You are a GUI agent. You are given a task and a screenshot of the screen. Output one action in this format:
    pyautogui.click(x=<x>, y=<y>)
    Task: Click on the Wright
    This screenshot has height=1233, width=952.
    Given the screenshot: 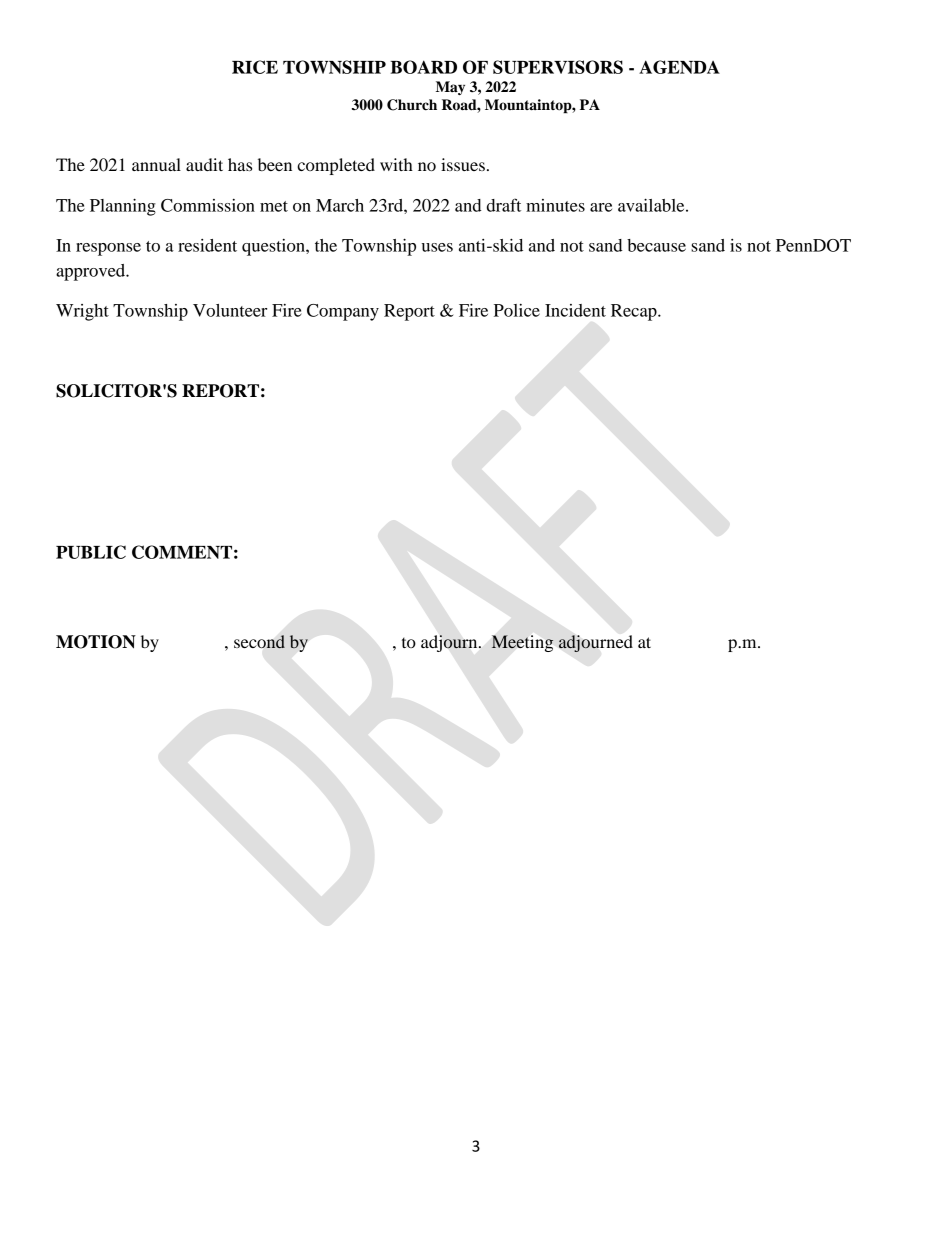 What is the action you would take?
    pyautogui.click(x=82, y=312)
